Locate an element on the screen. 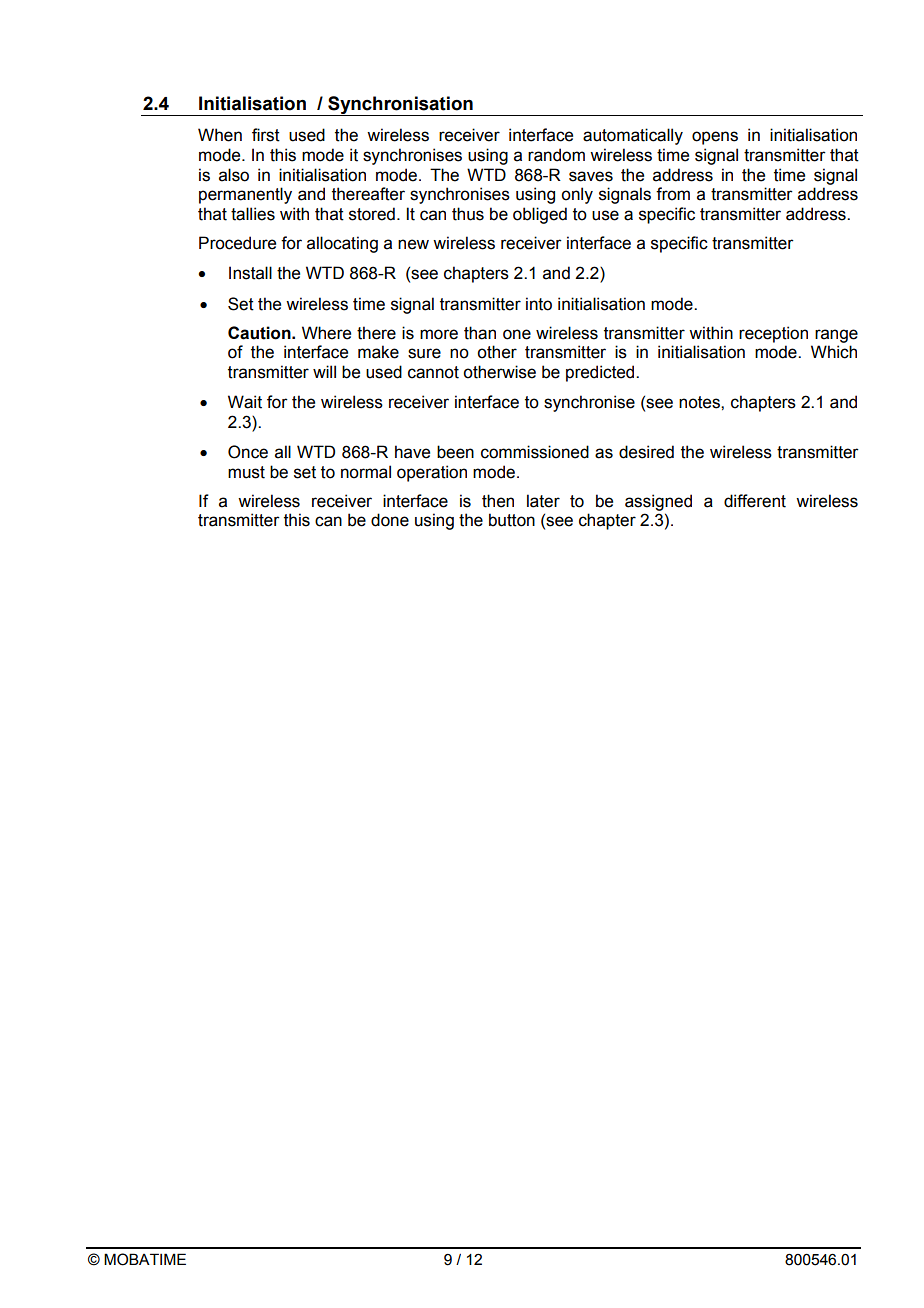 The width and height of the screenshot is (924, 1308). obliged is located at coordinates (540, 215).
